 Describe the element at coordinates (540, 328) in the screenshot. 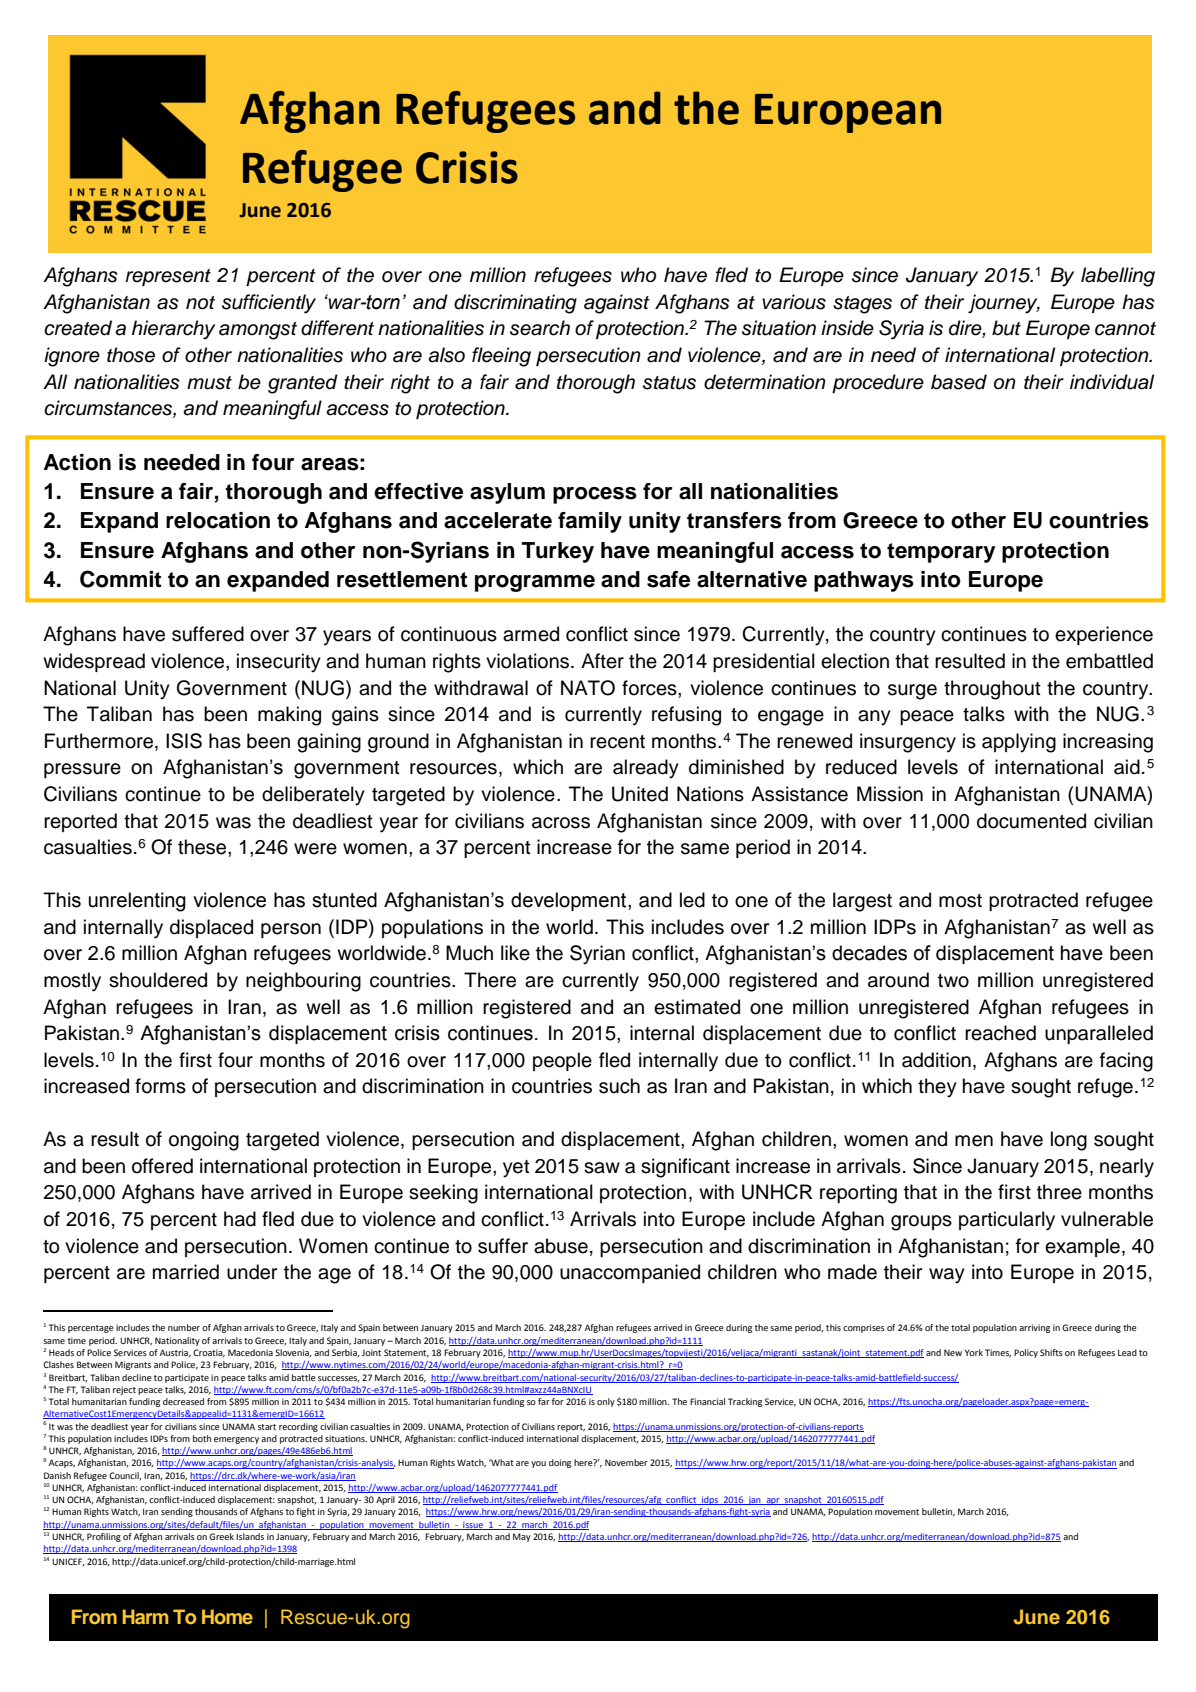

I see `search` at that location.
